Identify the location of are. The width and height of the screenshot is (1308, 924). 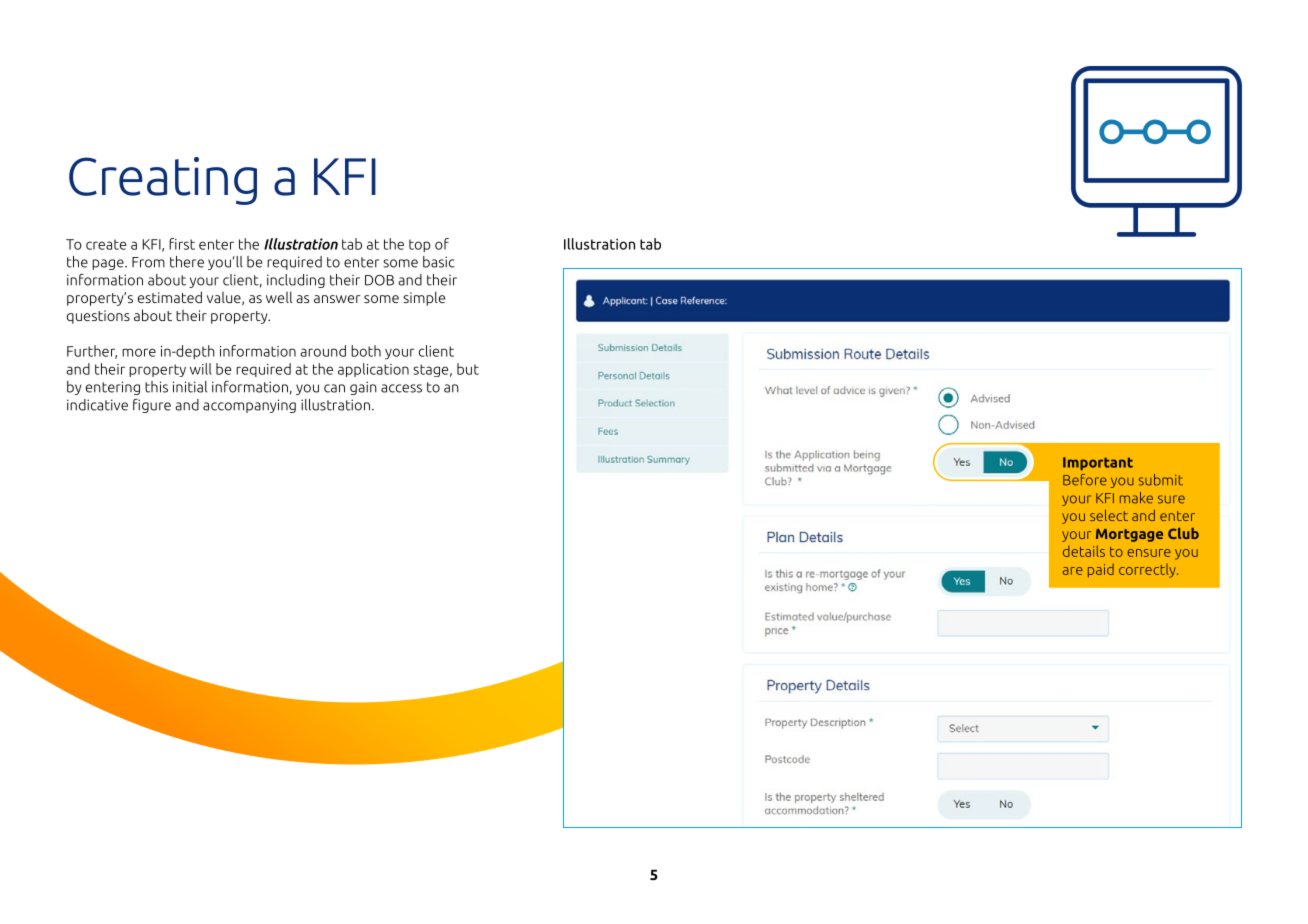
(1073, 571).
